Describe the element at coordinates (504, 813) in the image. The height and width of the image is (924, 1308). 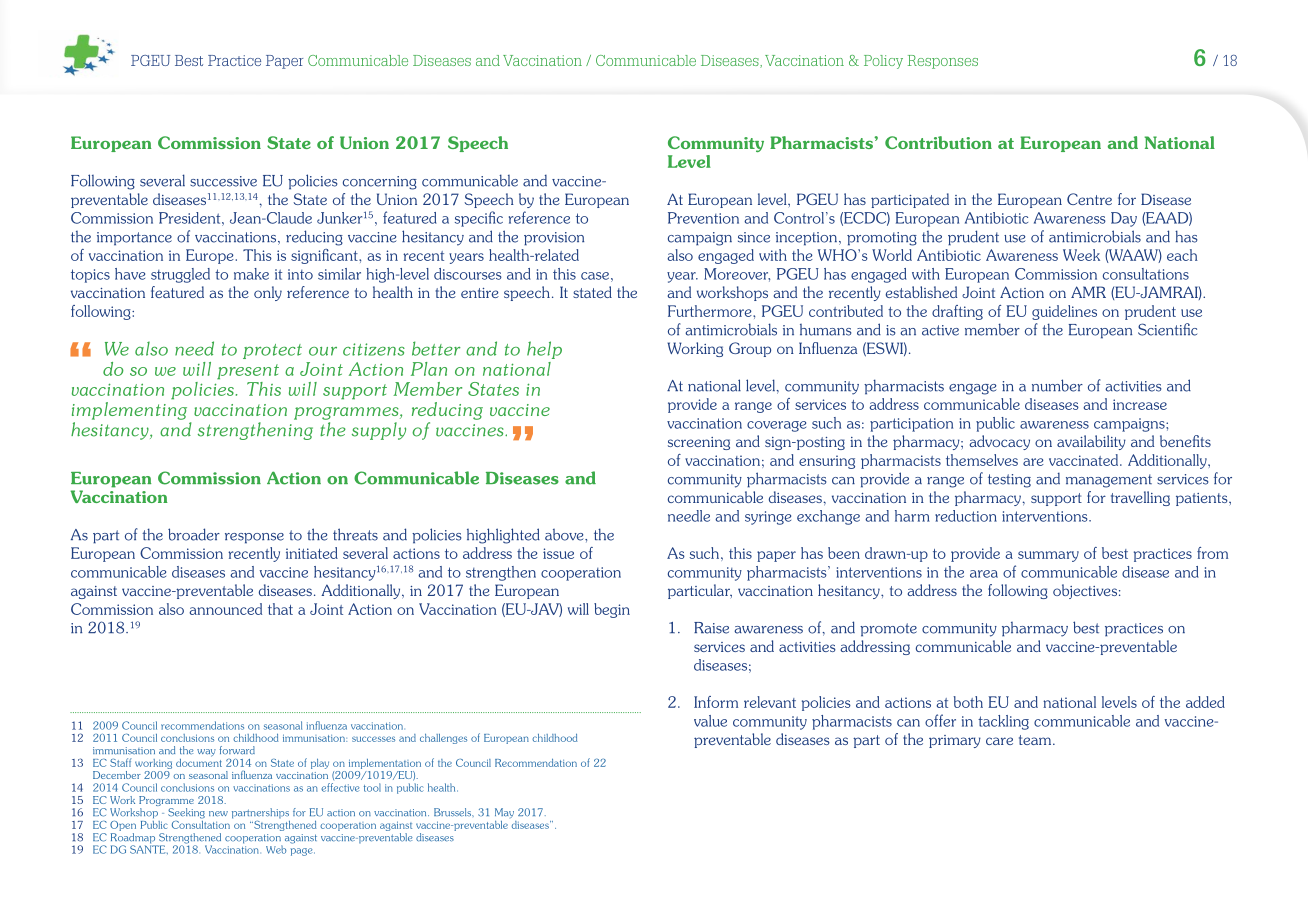
I see `May` at that location.
